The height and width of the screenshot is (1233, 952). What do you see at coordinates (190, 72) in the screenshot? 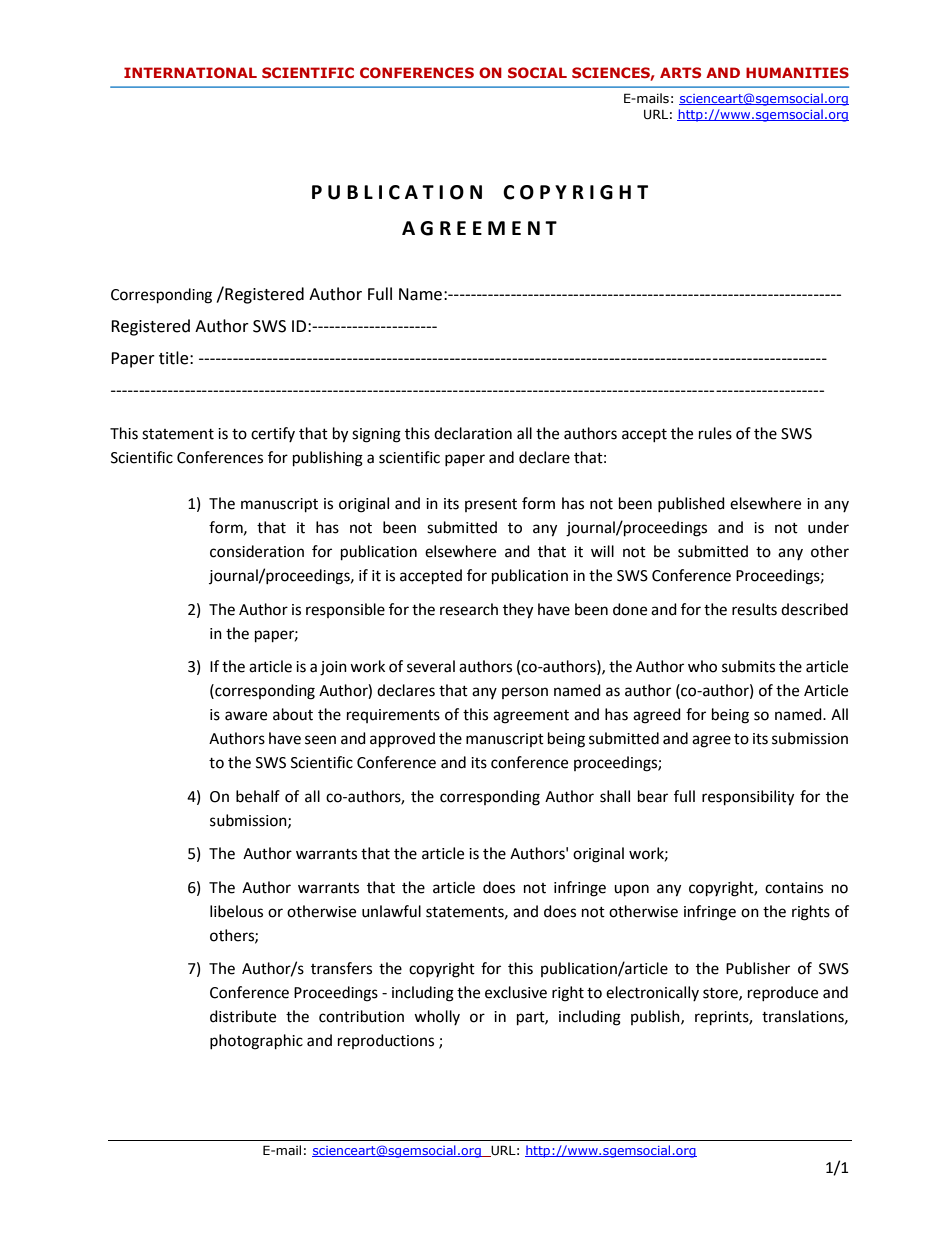
I see `INTERNATIONAL` at bounding box center [190, 72].
